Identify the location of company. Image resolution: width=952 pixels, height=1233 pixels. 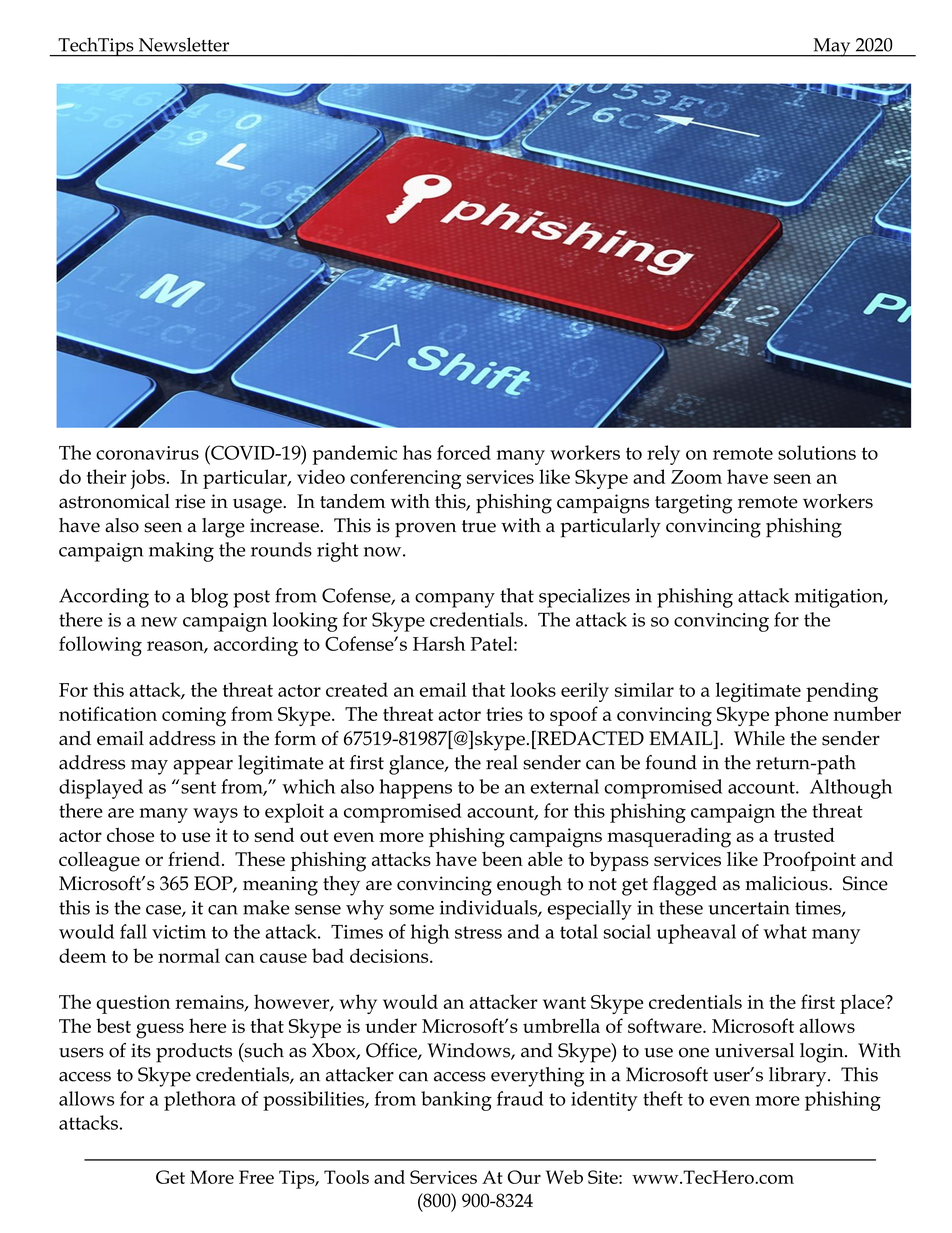
(455, 600).
